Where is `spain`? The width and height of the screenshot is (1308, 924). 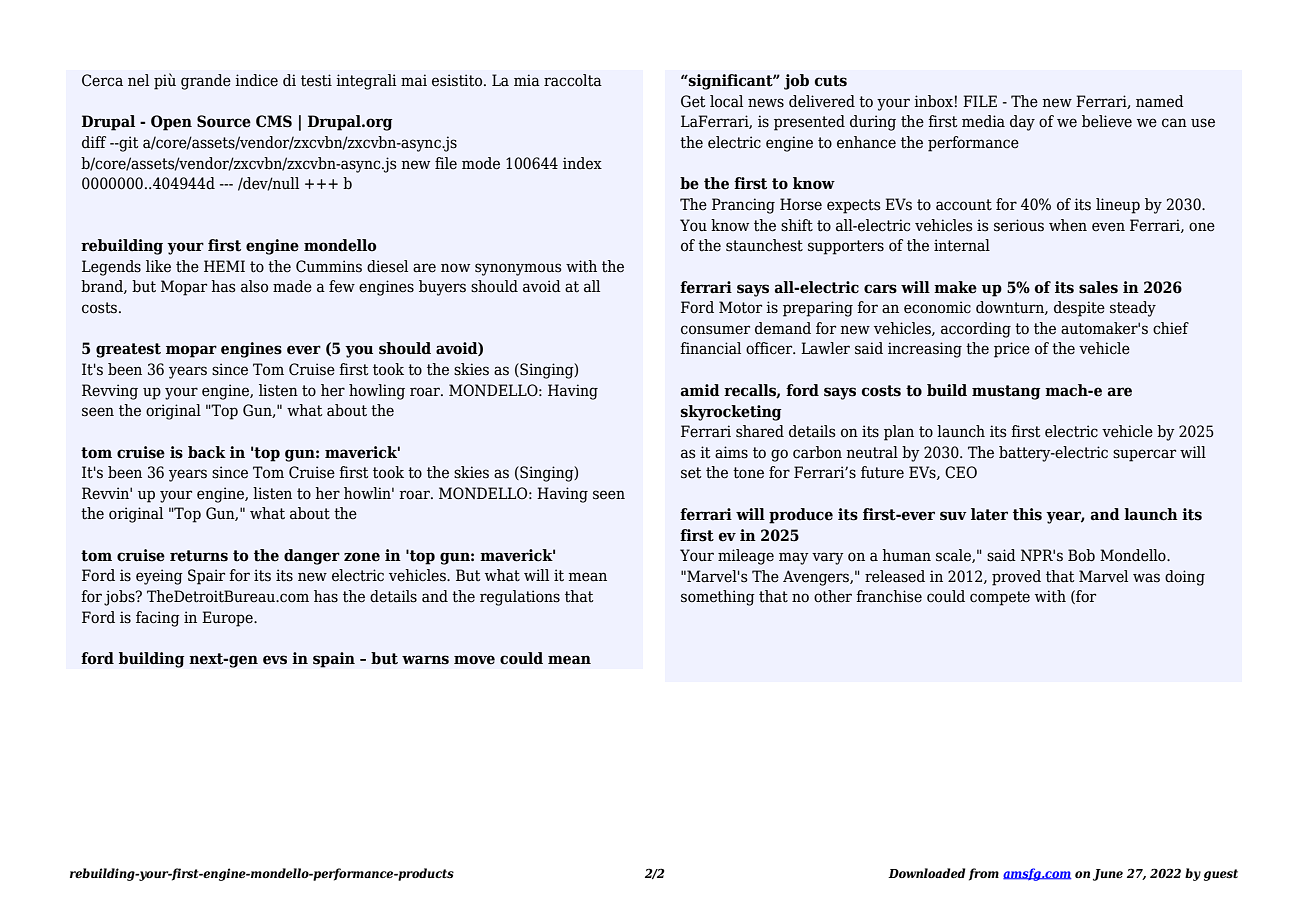
spain is located at coordinates (334, 660).
